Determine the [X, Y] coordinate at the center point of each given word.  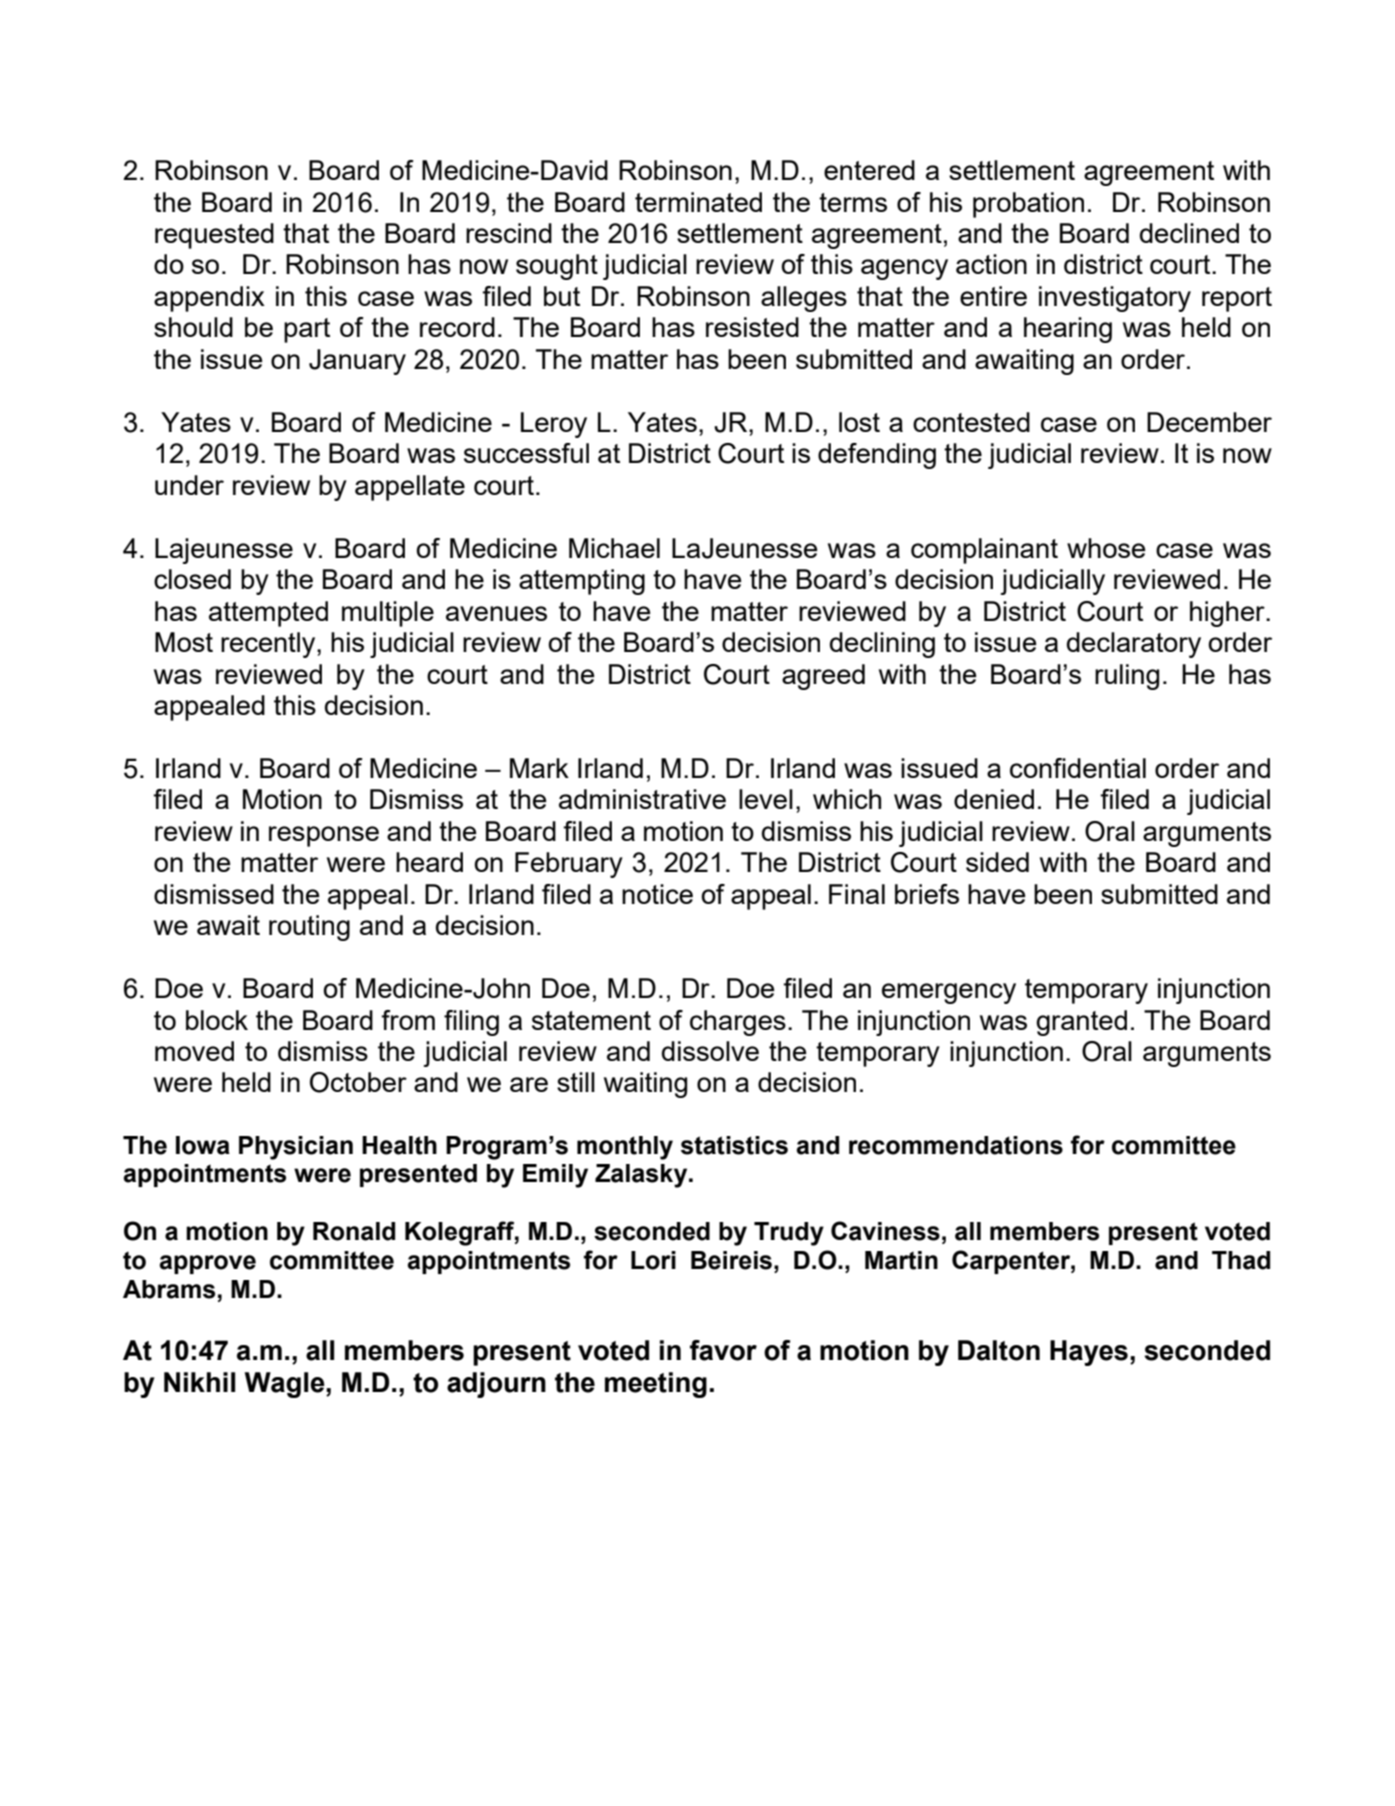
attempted [268, 614]
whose [1106, 548]
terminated [698, 202]
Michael [614, 548]
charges [738, 1023]
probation [1028, 205]
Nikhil [199, 1382]
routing [309, 928]
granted [1081, 1023]
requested [214, 236]
